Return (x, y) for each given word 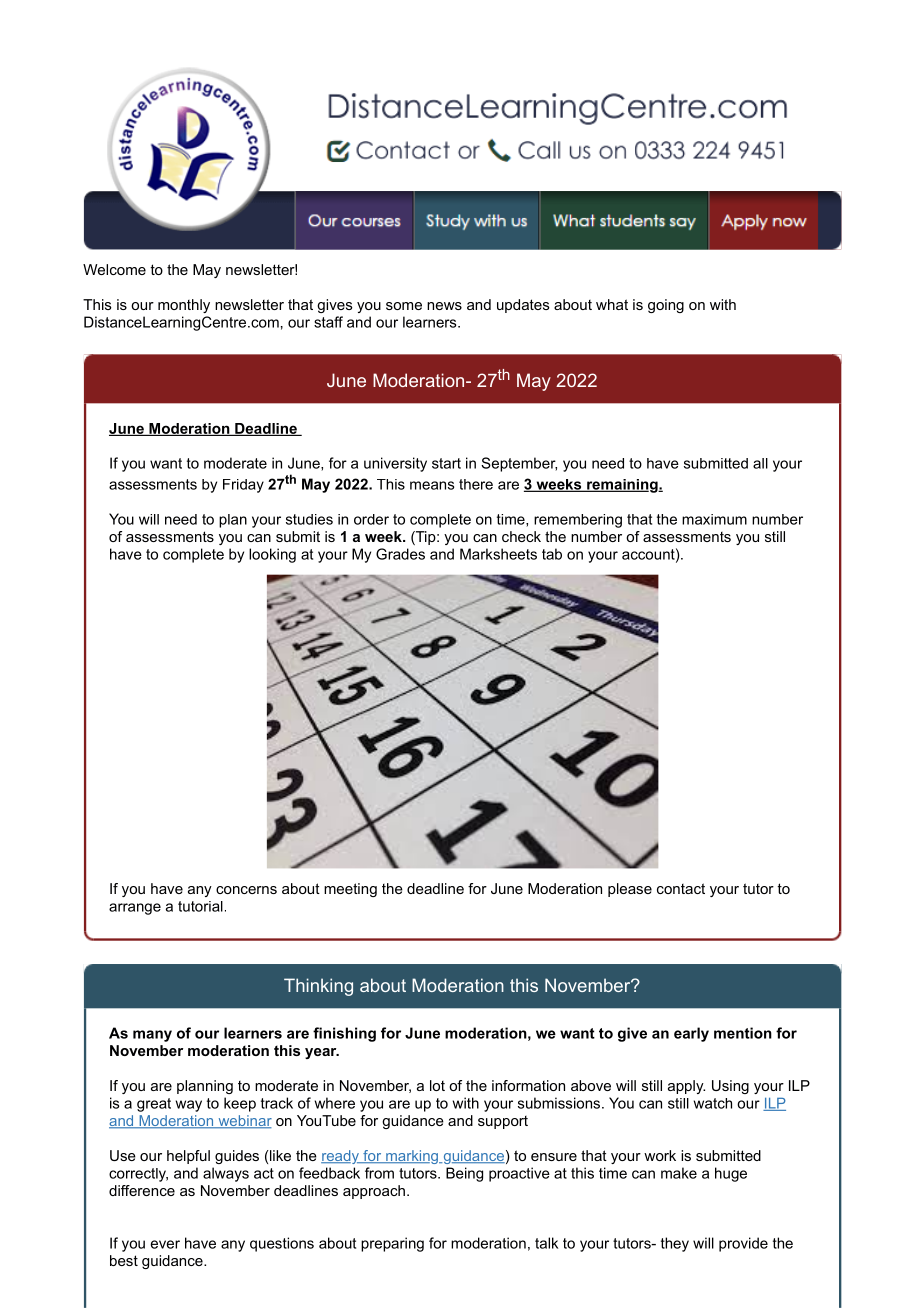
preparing (392, 1244)
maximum (714, 519)
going (666, 306)
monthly (184, 306)
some (404, 306)
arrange (135, 909)
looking (272, 555)
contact (681, 888)
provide (743, 1244)
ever (165, 1244)
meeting (350, 890)
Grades (400, 554)
